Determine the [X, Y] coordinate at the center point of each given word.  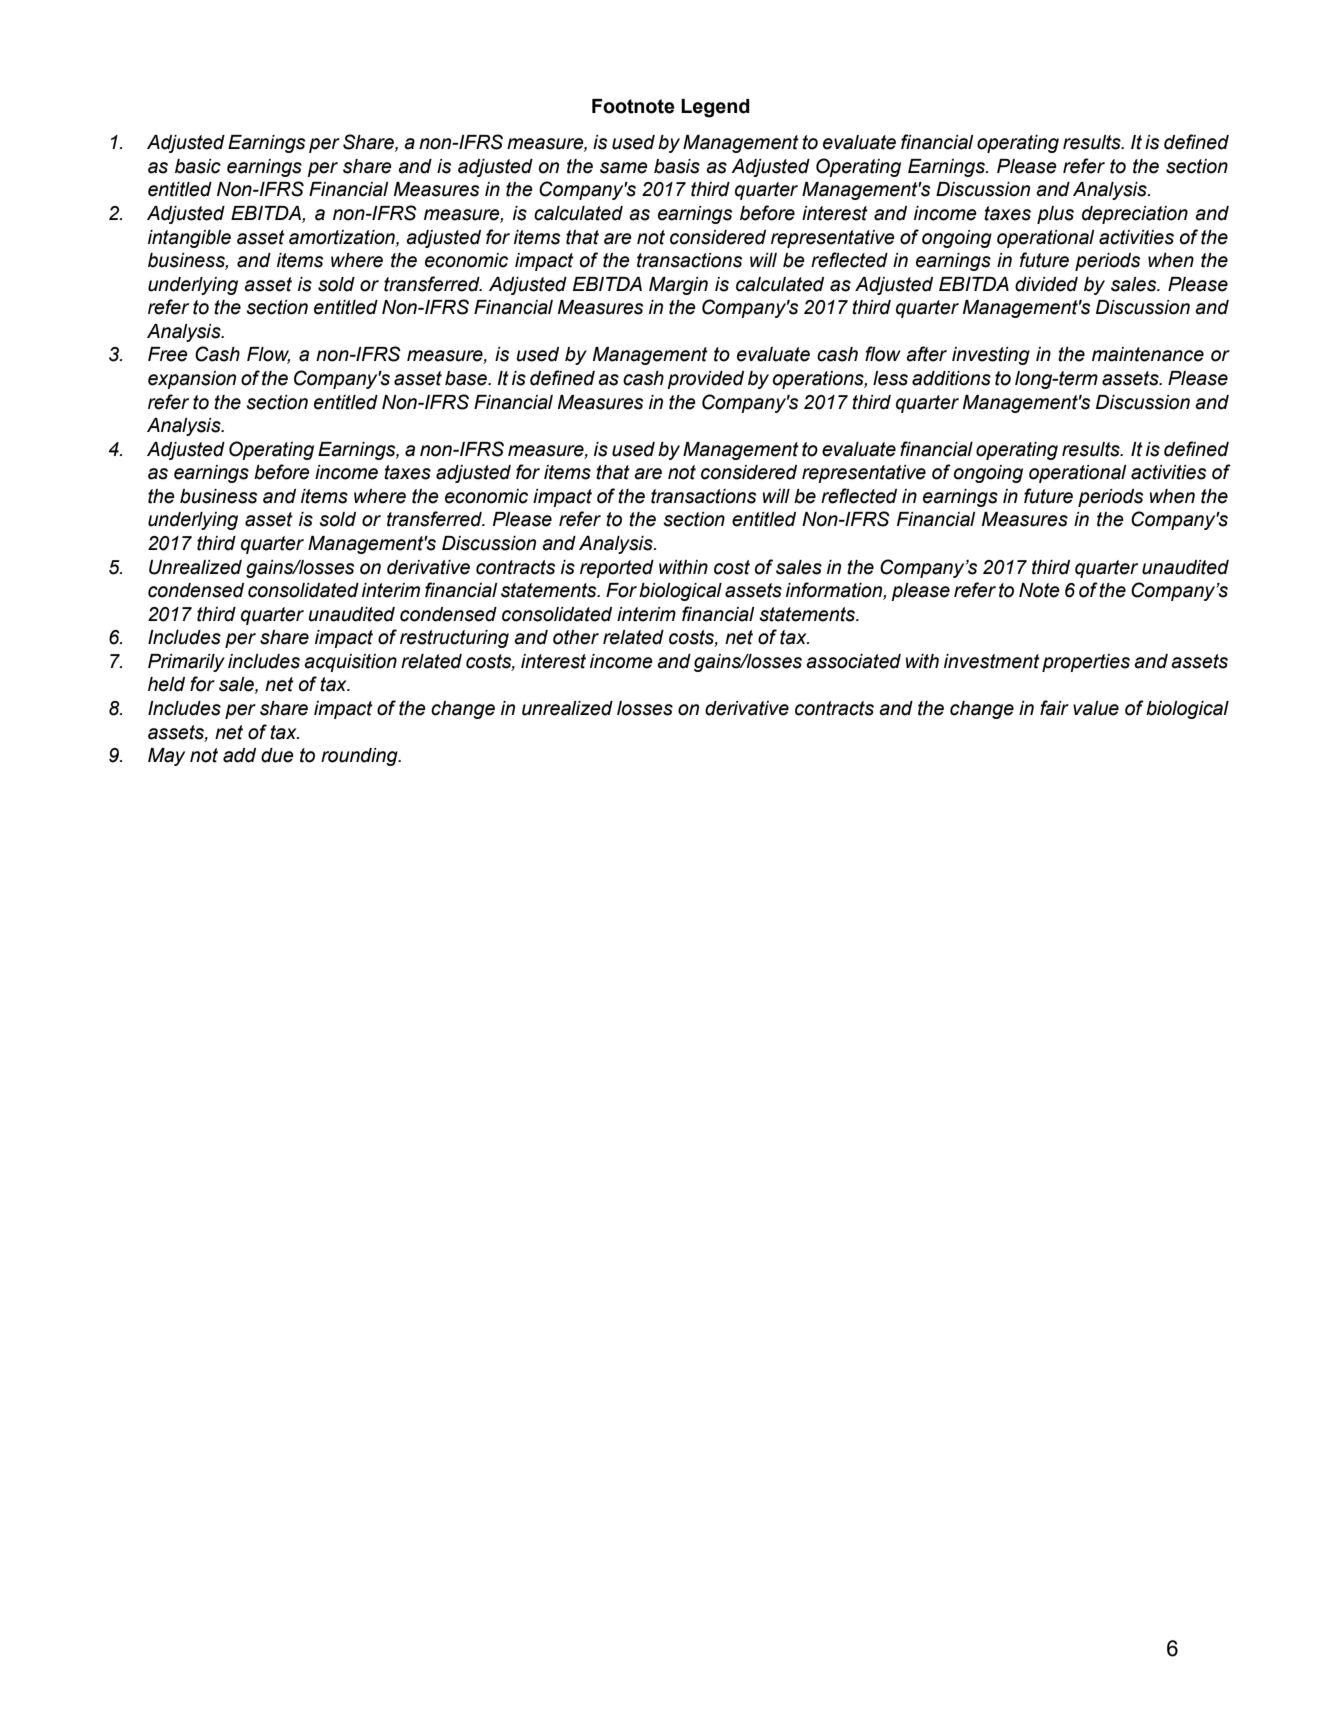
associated [853, 661]
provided [705, 380]
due [277, 755]
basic [198, 166]
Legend [715, 108]
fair [1054, 708]
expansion [192, 380]
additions [951, 378]
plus [1055, 215]
